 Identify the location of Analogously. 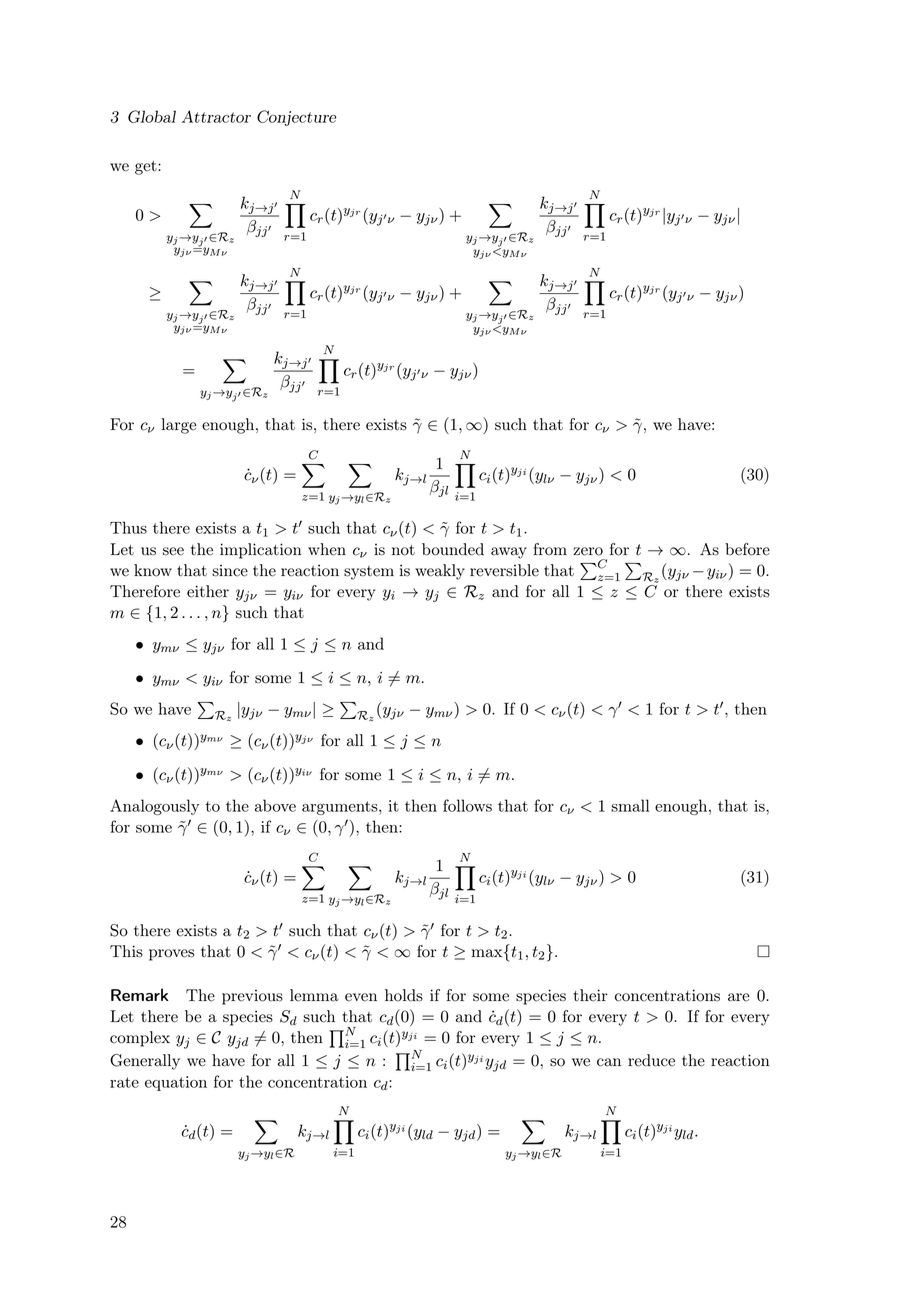
(154, 807).
